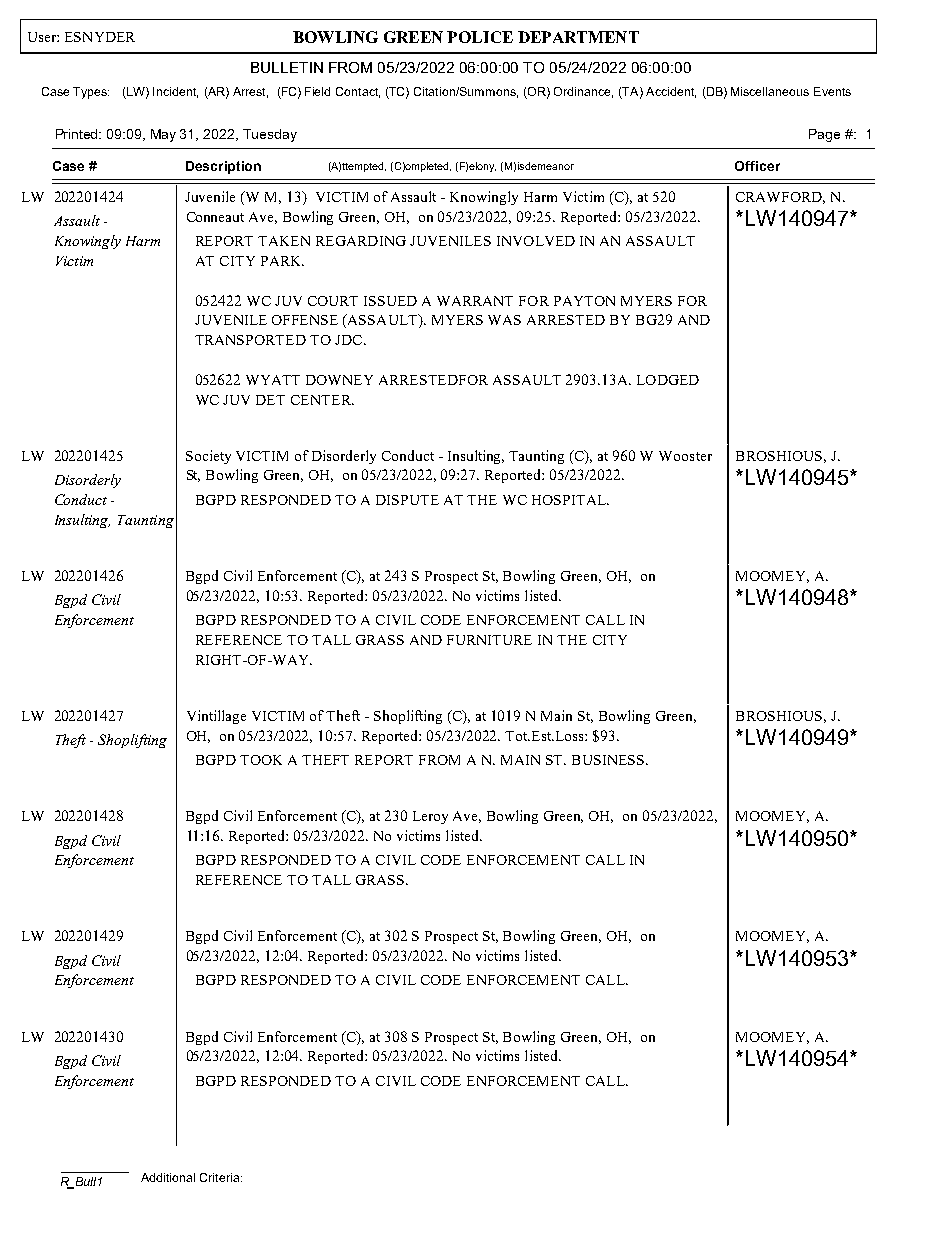 The image size is (952, 1233). Describe the element at coordinates (489, 640) in the page. I see `FURNITURE` at that location.
